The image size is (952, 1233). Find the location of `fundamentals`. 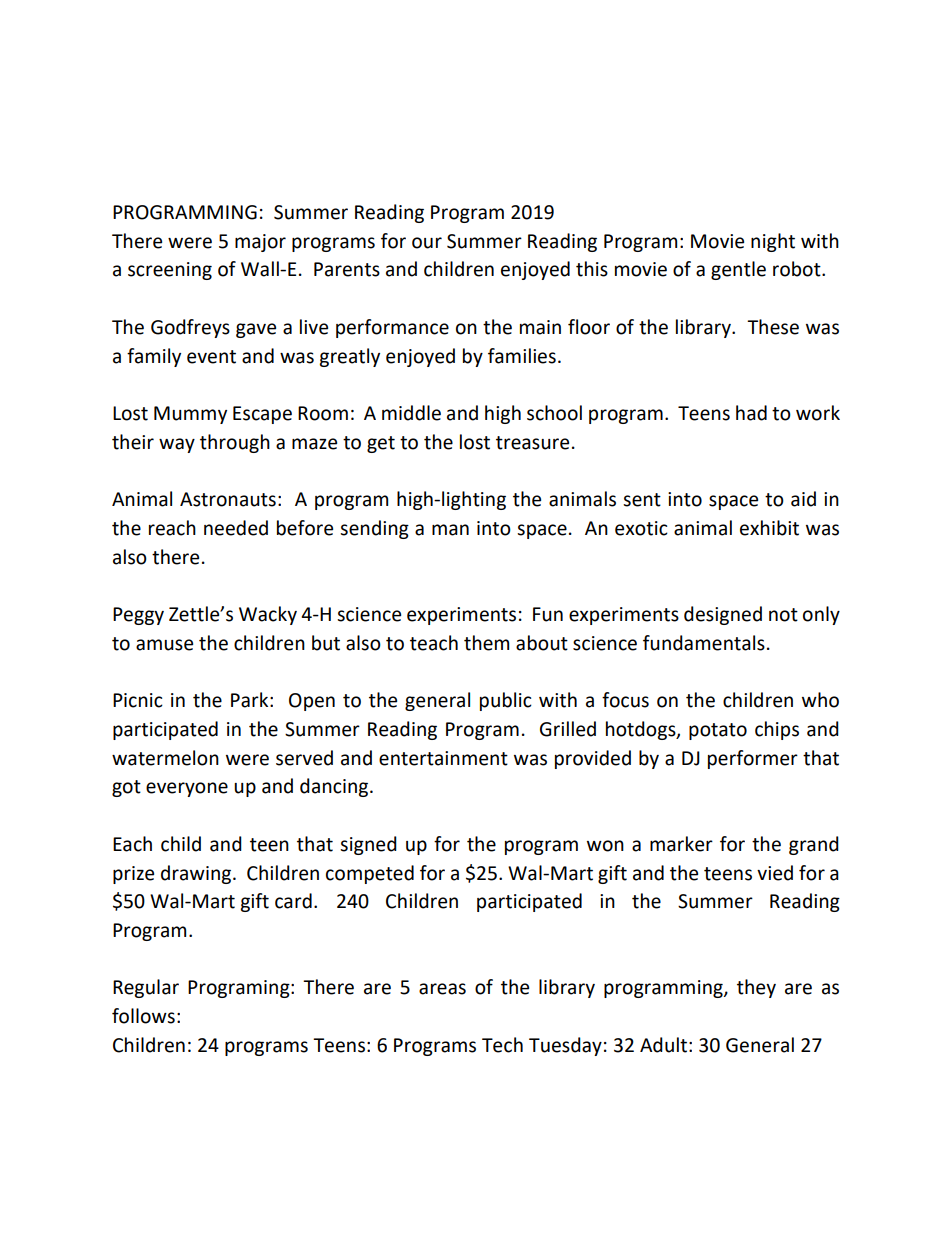

fundamentals is located at coordinates (704, 643).
